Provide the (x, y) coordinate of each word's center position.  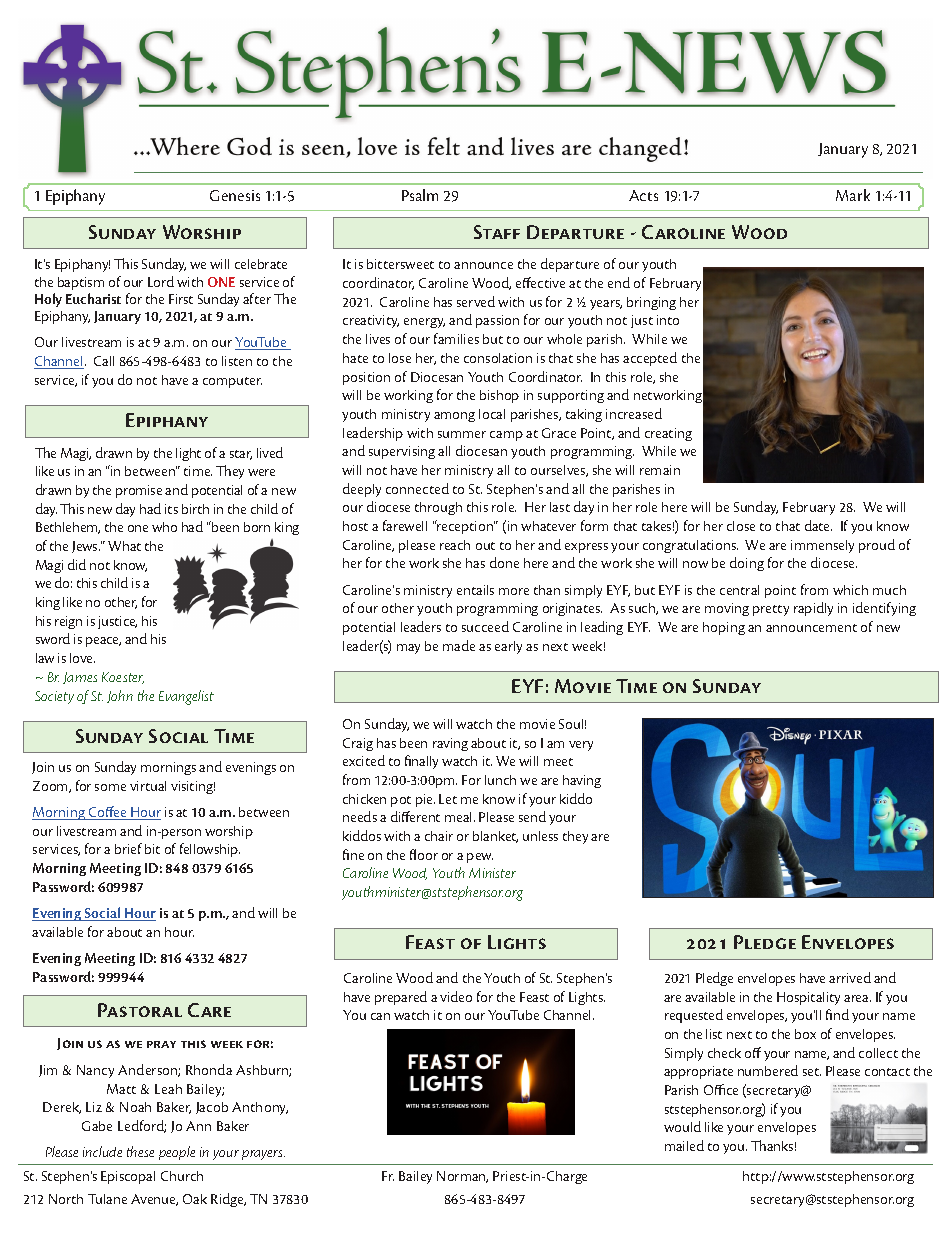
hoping (724, 628)
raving (450, 744)
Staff (497, 232)
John (120, 696)
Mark (853, 195)
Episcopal (128, 1177)
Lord (161, 281)
